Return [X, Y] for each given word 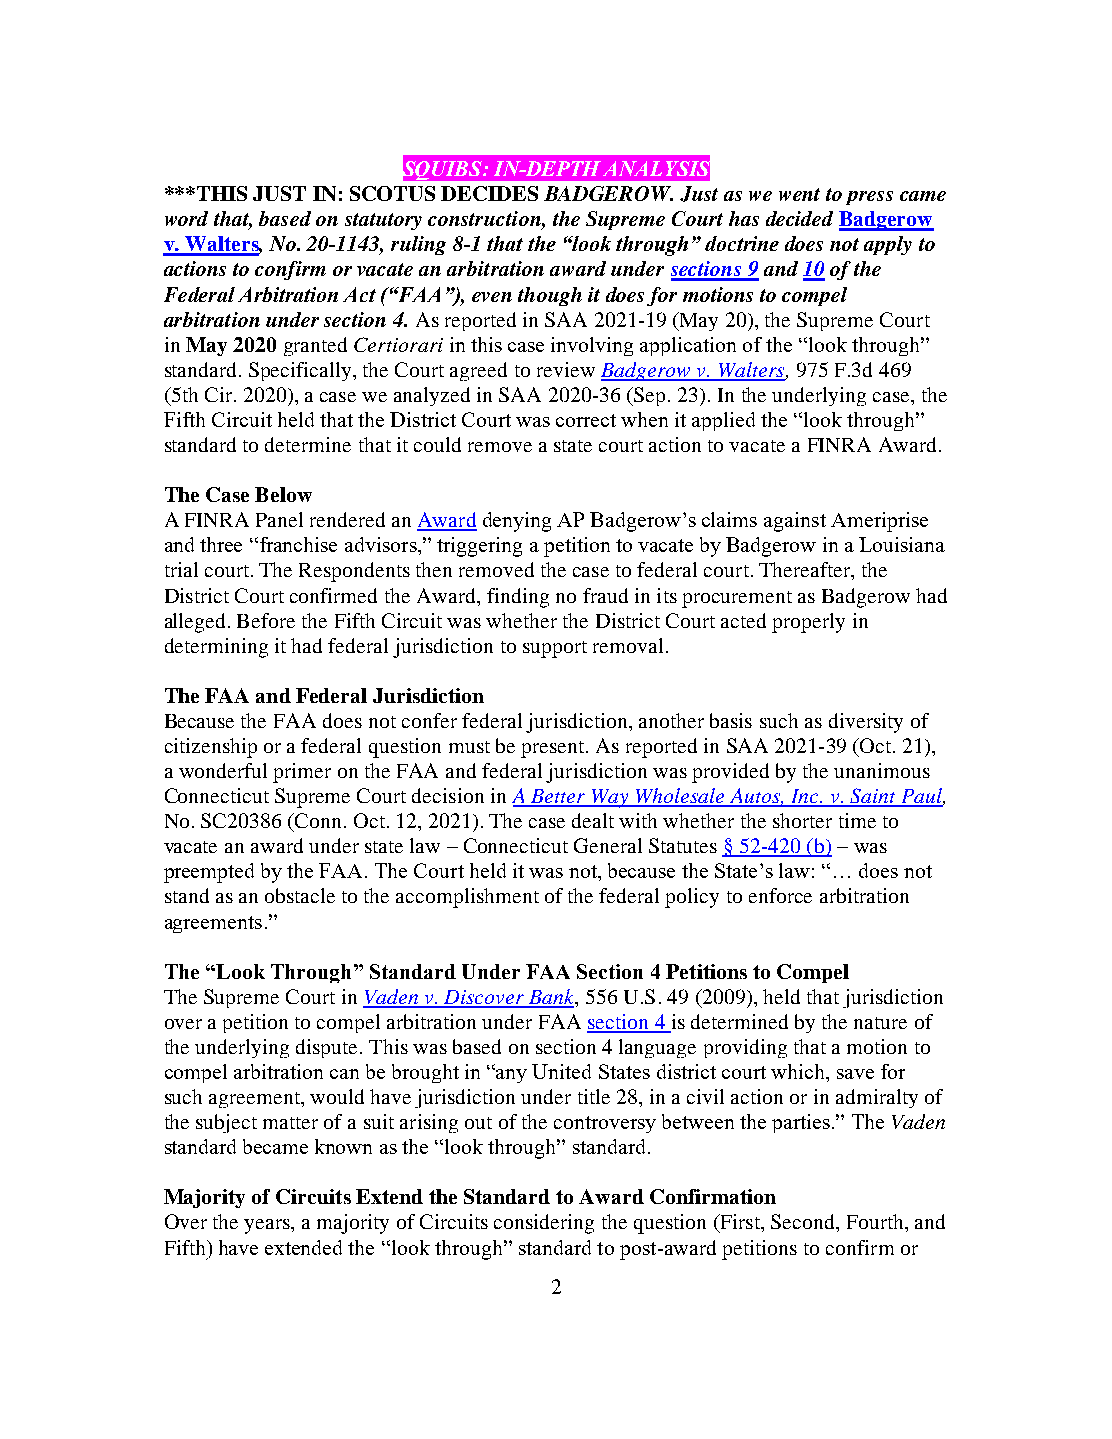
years [268, 1226]
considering [544, 1224]
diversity [866, 723]
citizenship [211, 748]
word [186, 218]
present [554, 749]
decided [799, 218]
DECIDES [489, 193]
